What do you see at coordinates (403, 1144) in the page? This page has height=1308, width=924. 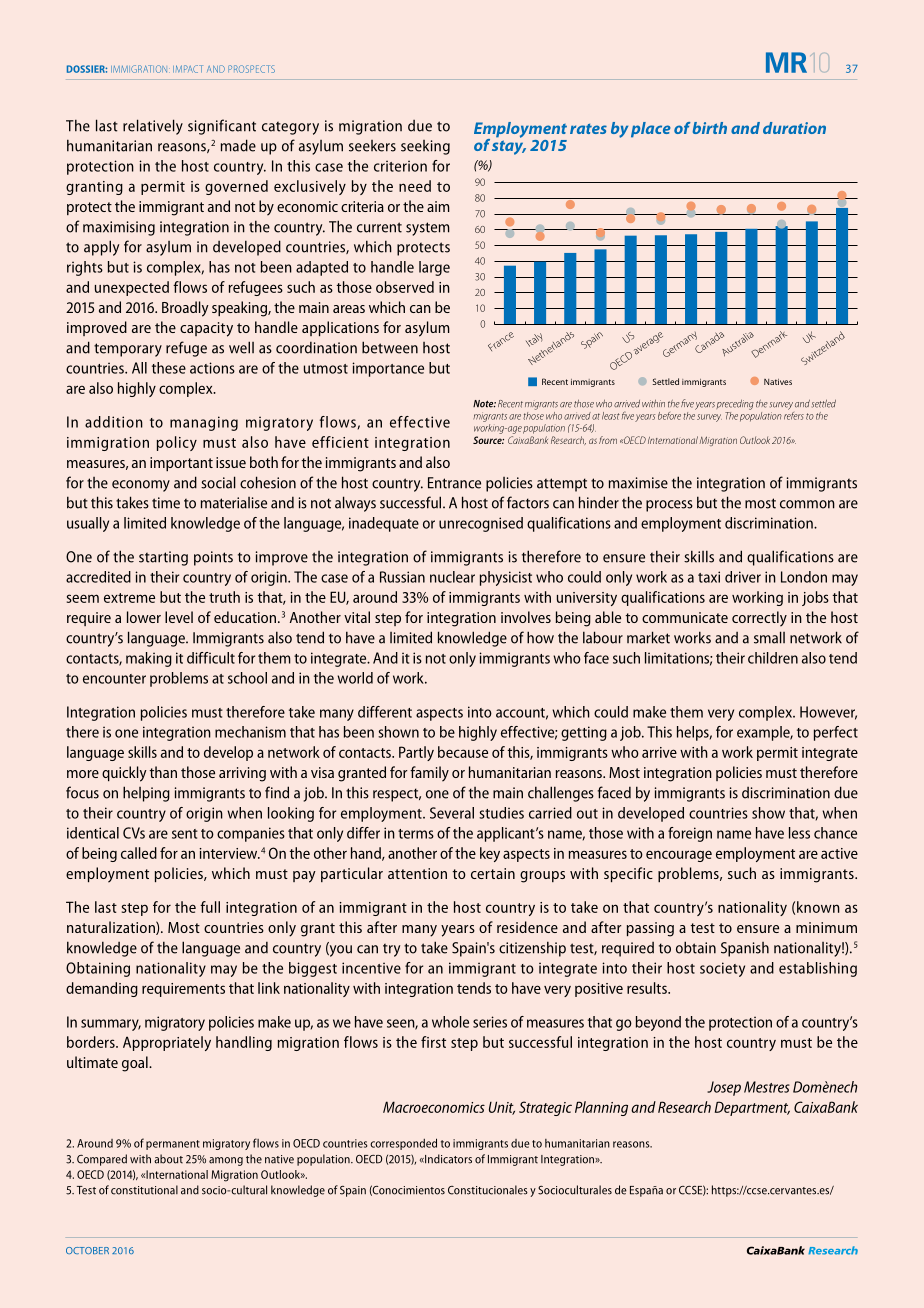 I see `corresponded` at bounding box center [403, 1144].
